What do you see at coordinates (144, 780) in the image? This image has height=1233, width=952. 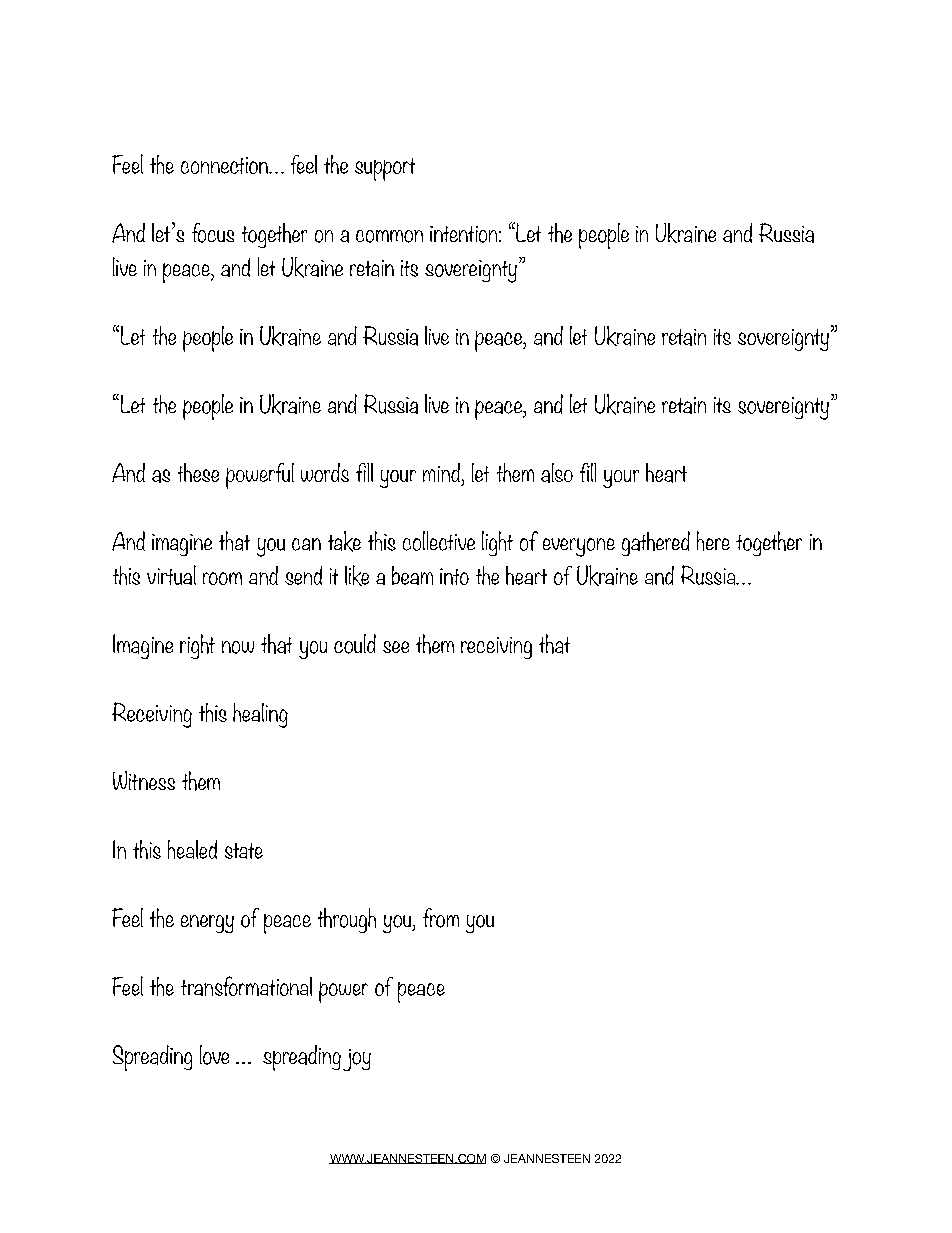 I see `Witness` at bounding box center [144, 780].
